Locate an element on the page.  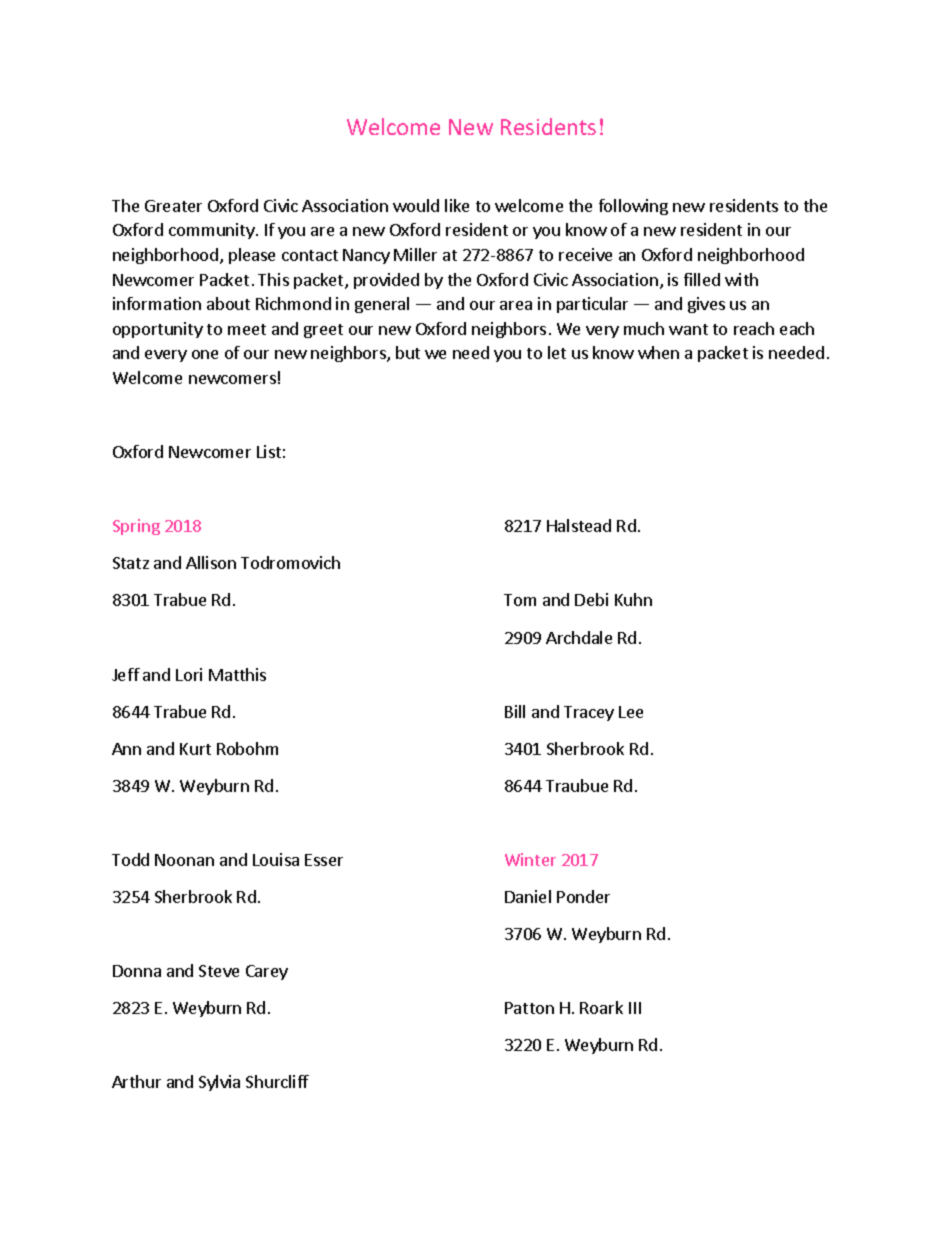
Sylvia is located at coordinates (219, 1083).
